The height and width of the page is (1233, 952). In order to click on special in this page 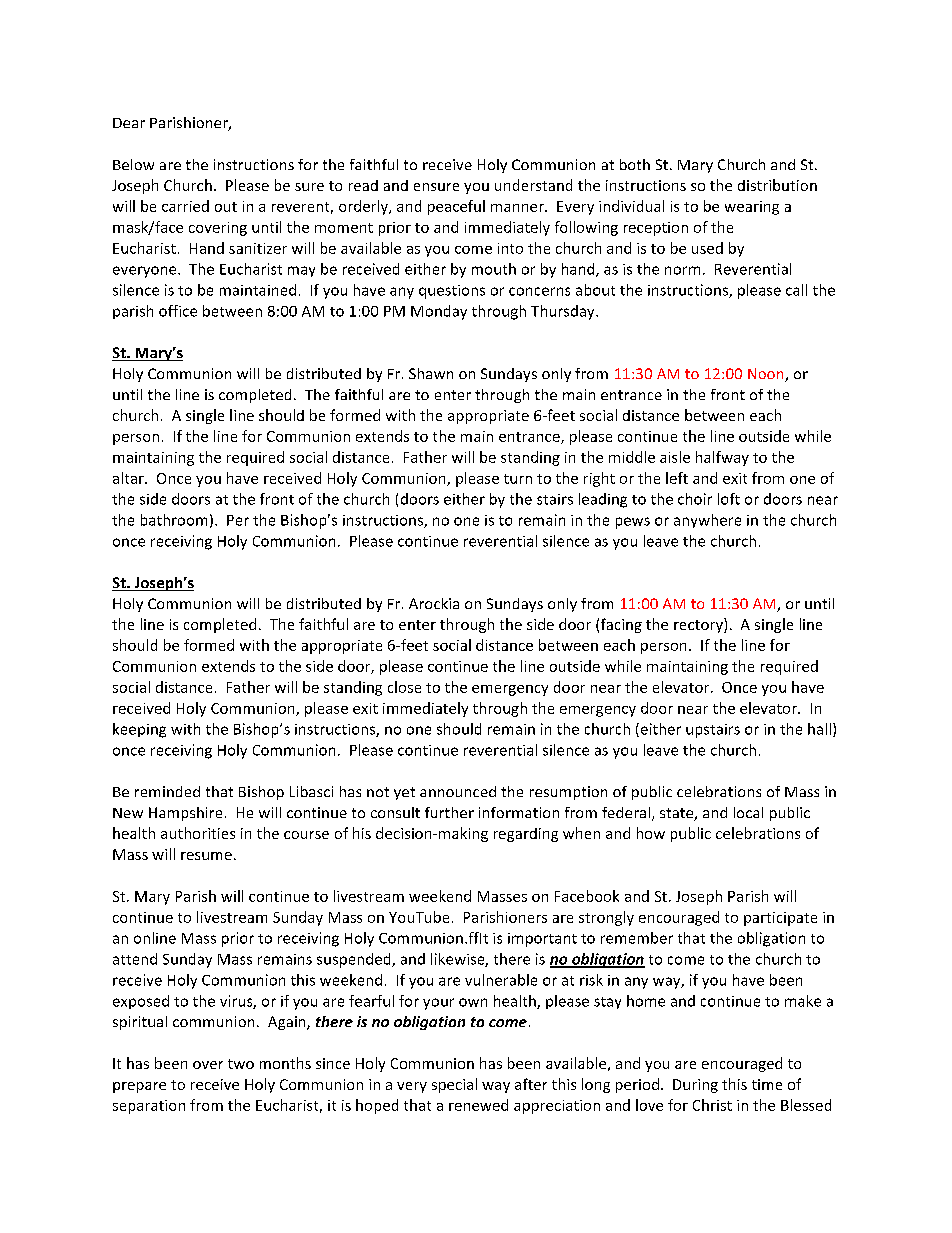, I will do `click(454, 1085)`.
